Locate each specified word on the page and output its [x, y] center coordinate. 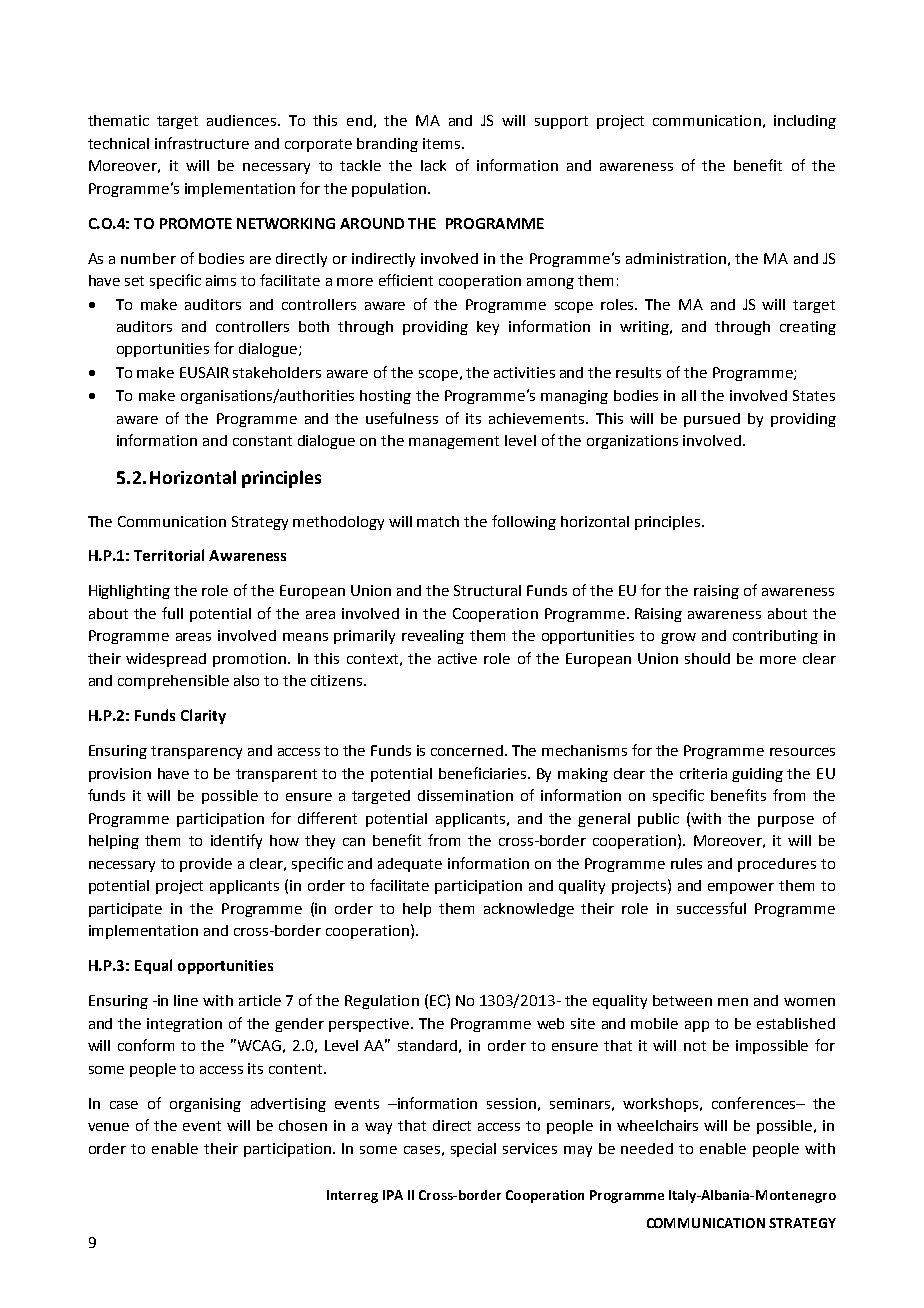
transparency [196, 752]
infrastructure [202, 143]
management [454, 442]
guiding [757, 775]
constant [262, 441]
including [805, 122]
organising [205, 1105]
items [443, 143]
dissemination [465, 795]
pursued [712, 420]
